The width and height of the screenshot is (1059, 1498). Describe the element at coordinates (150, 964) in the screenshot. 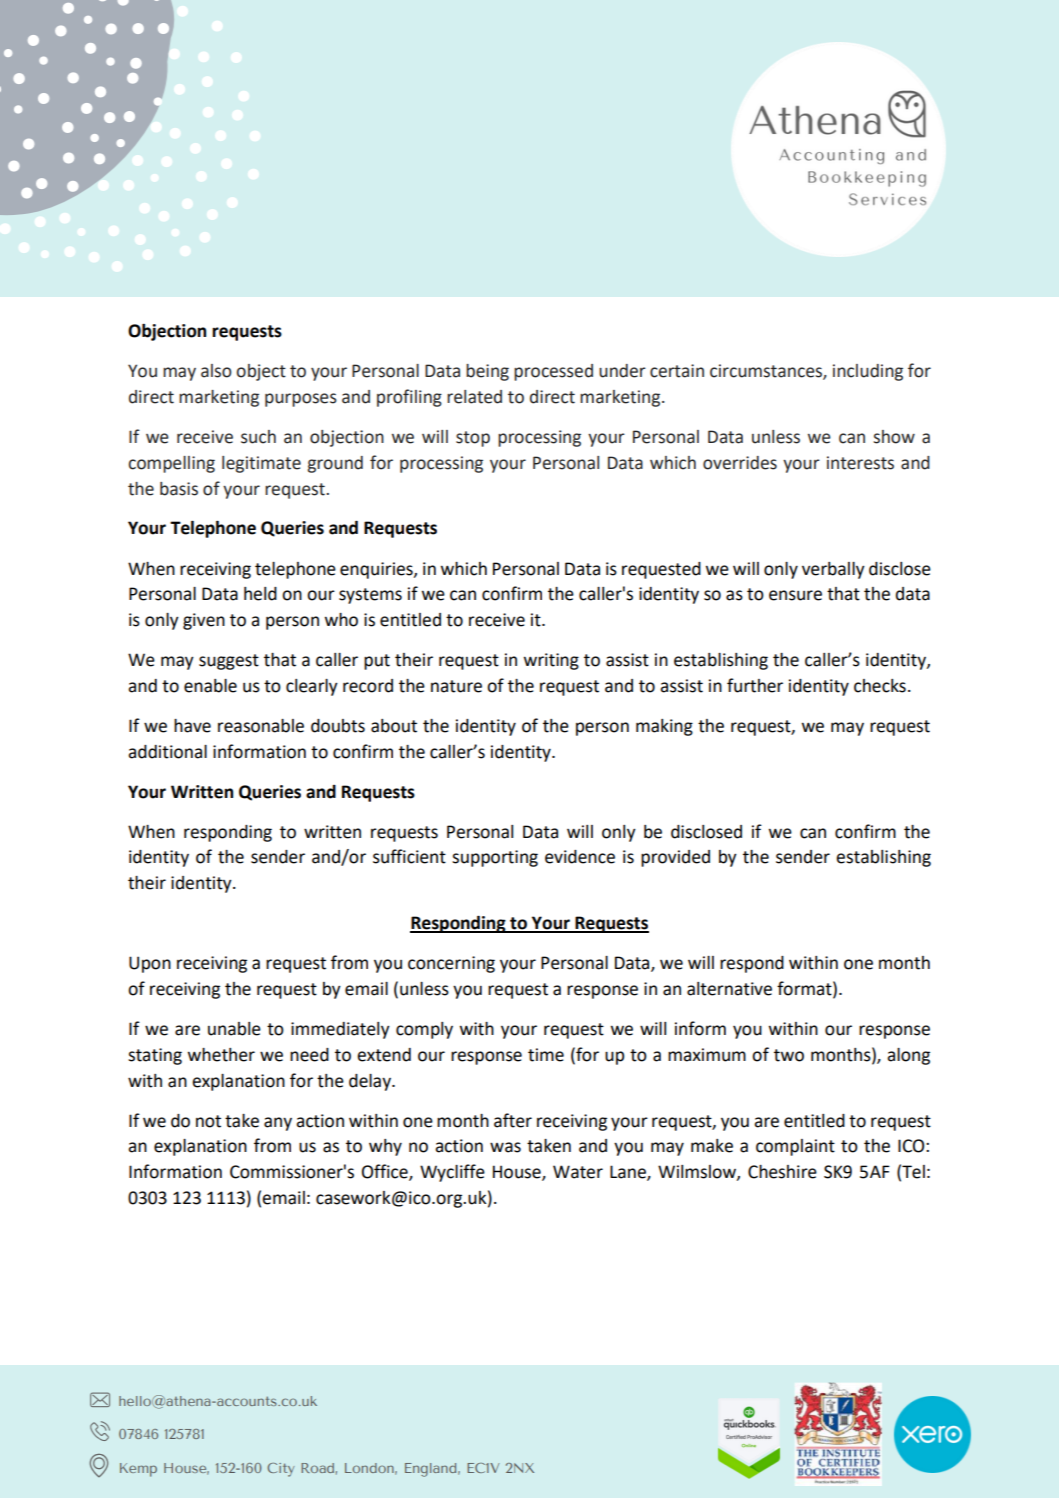

I see `Upon` at that location.
